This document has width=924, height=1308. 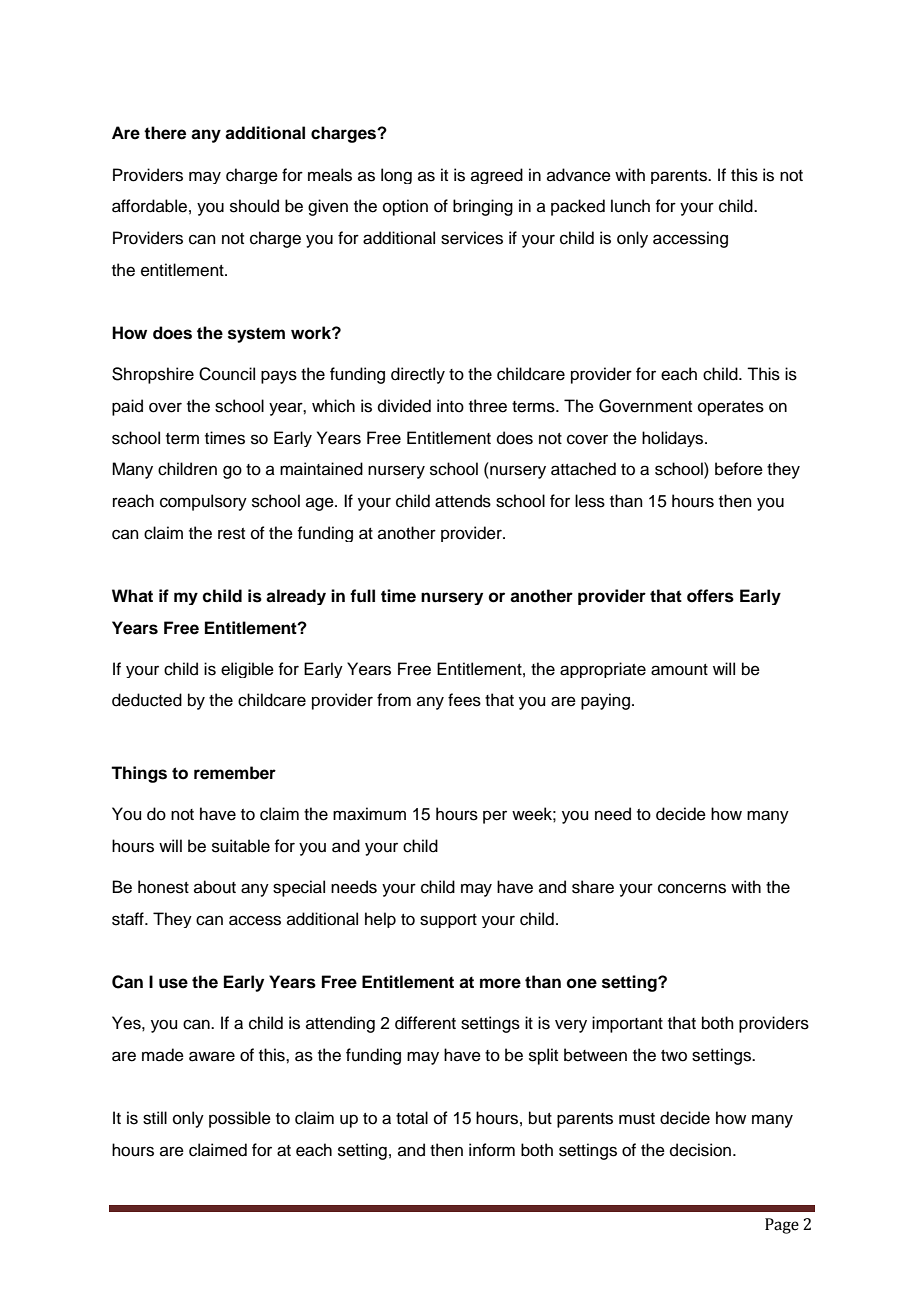 I want to click on support, so click(x=448, y=921).
